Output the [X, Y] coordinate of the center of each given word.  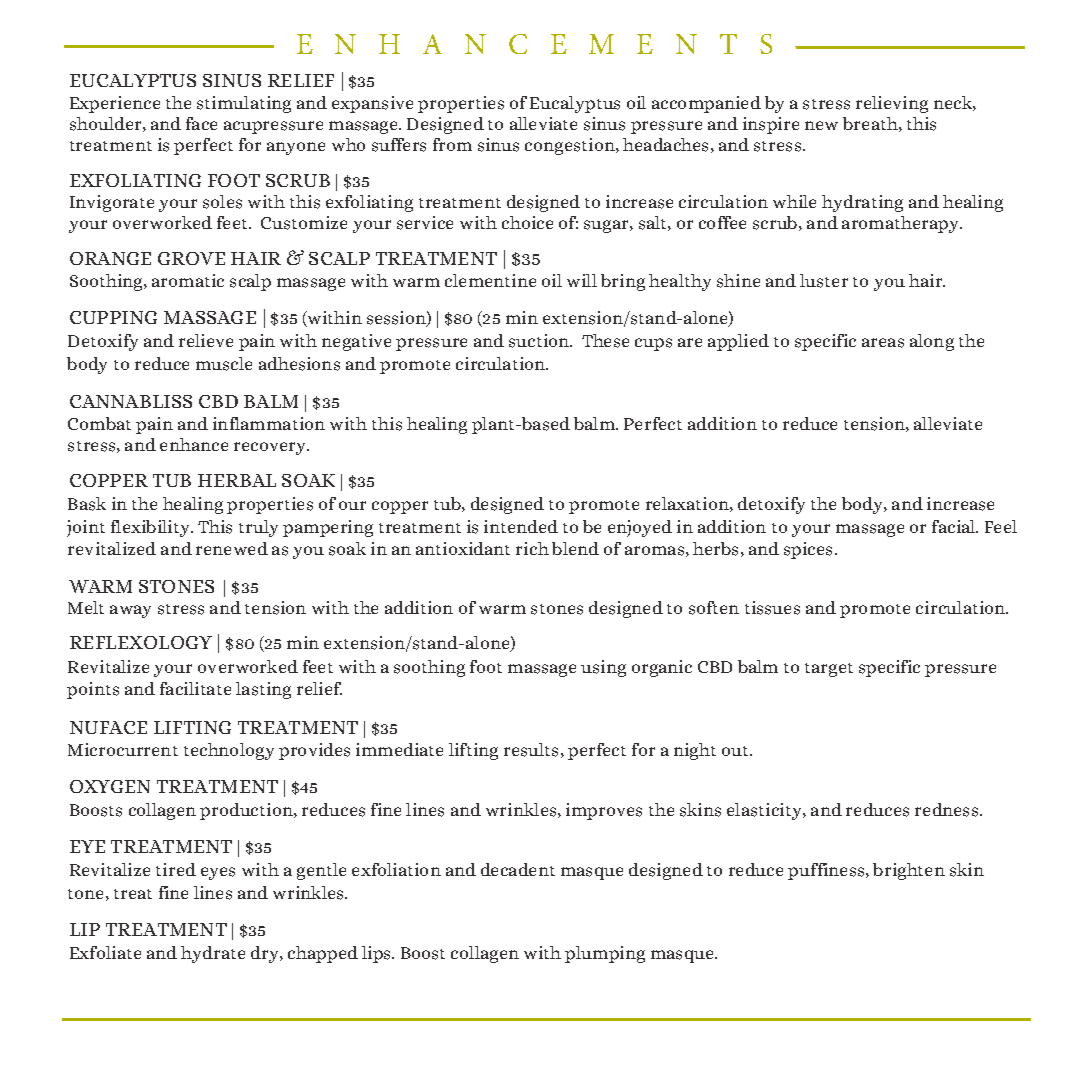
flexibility [152, 528]
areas [883, 343]
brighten [909, 871]
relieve [206, 340]
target [829, 670]
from [452, 144]
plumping [605, 954]
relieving [892, 104]
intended [521, 526]
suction [540, 341]
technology [229, 751]
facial [955, 526]
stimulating [244, 104]
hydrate [213, 954]
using [603, 668]
